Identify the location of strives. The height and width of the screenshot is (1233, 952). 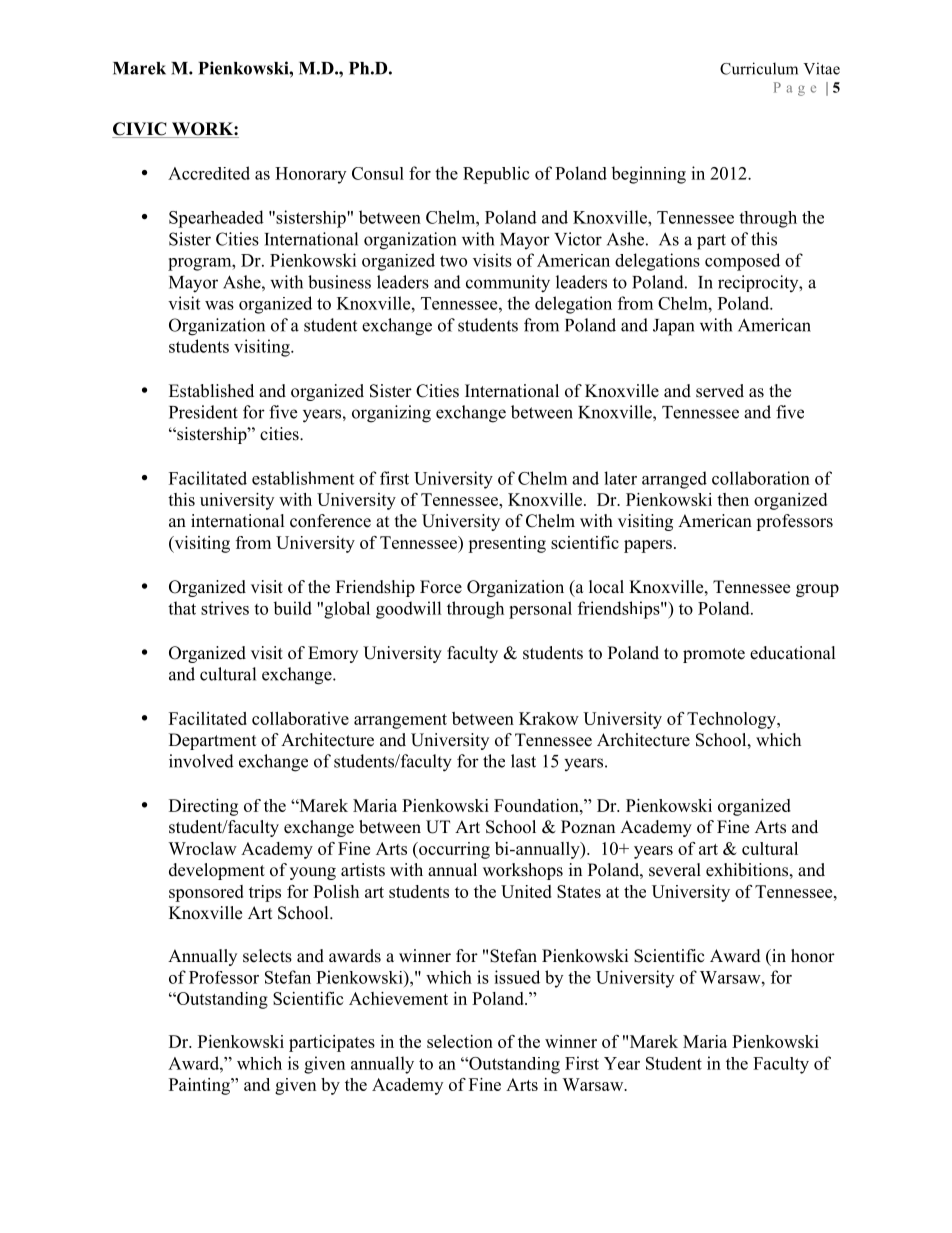
(225, 608).
